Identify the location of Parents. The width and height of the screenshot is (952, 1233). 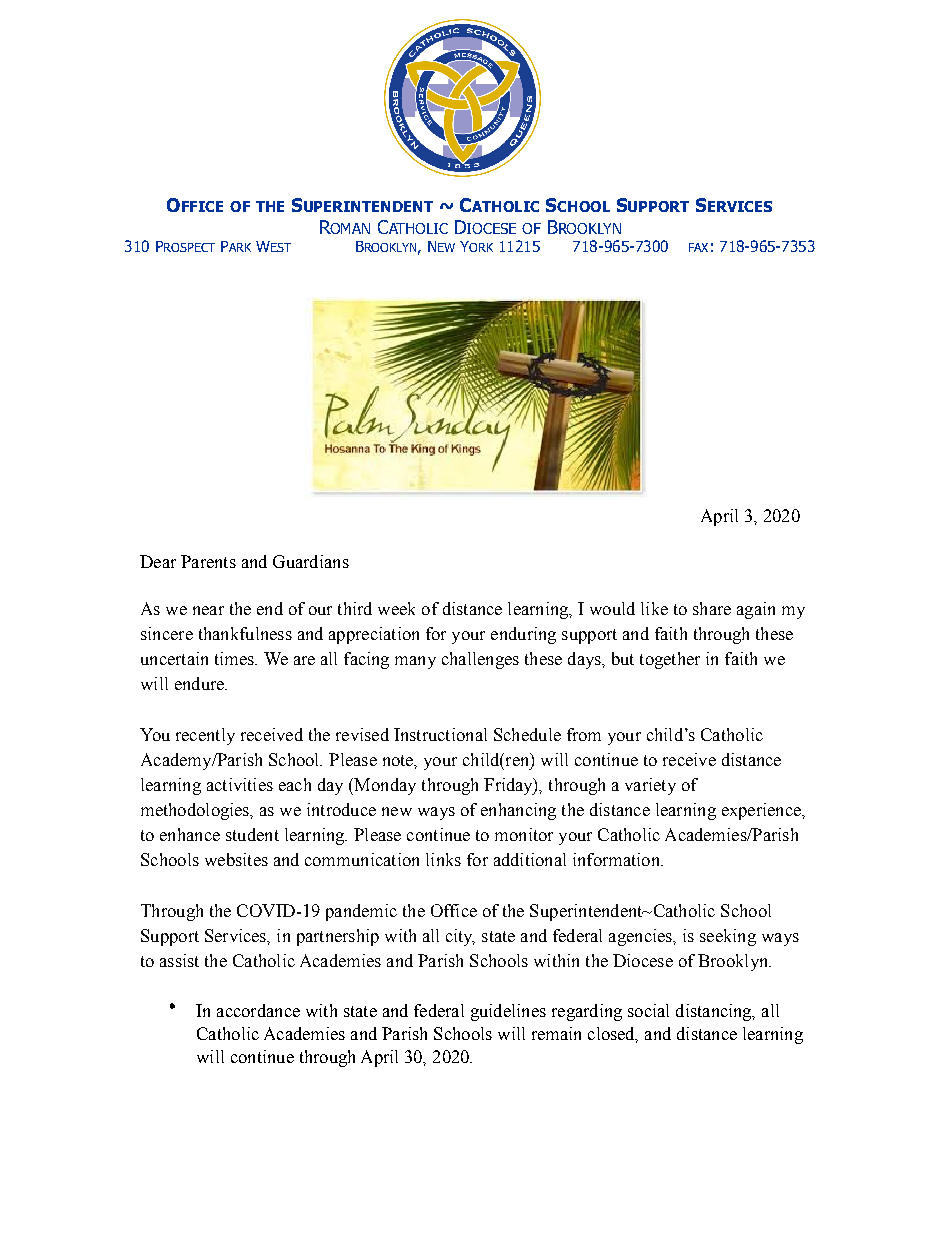
(208, 561).
